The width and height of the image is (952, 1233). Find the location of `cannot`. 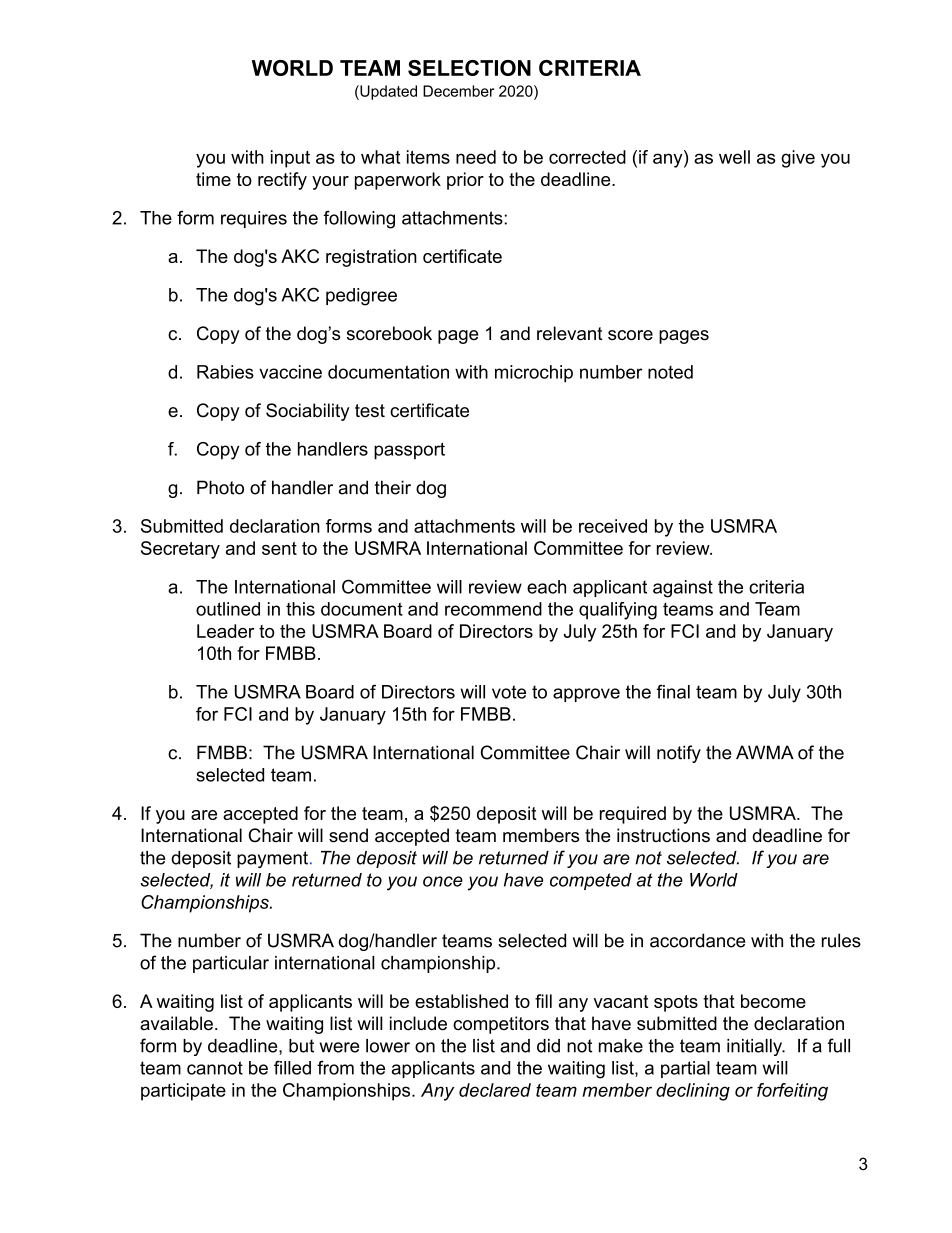

cannot is located at coordinates (215, 1068).
